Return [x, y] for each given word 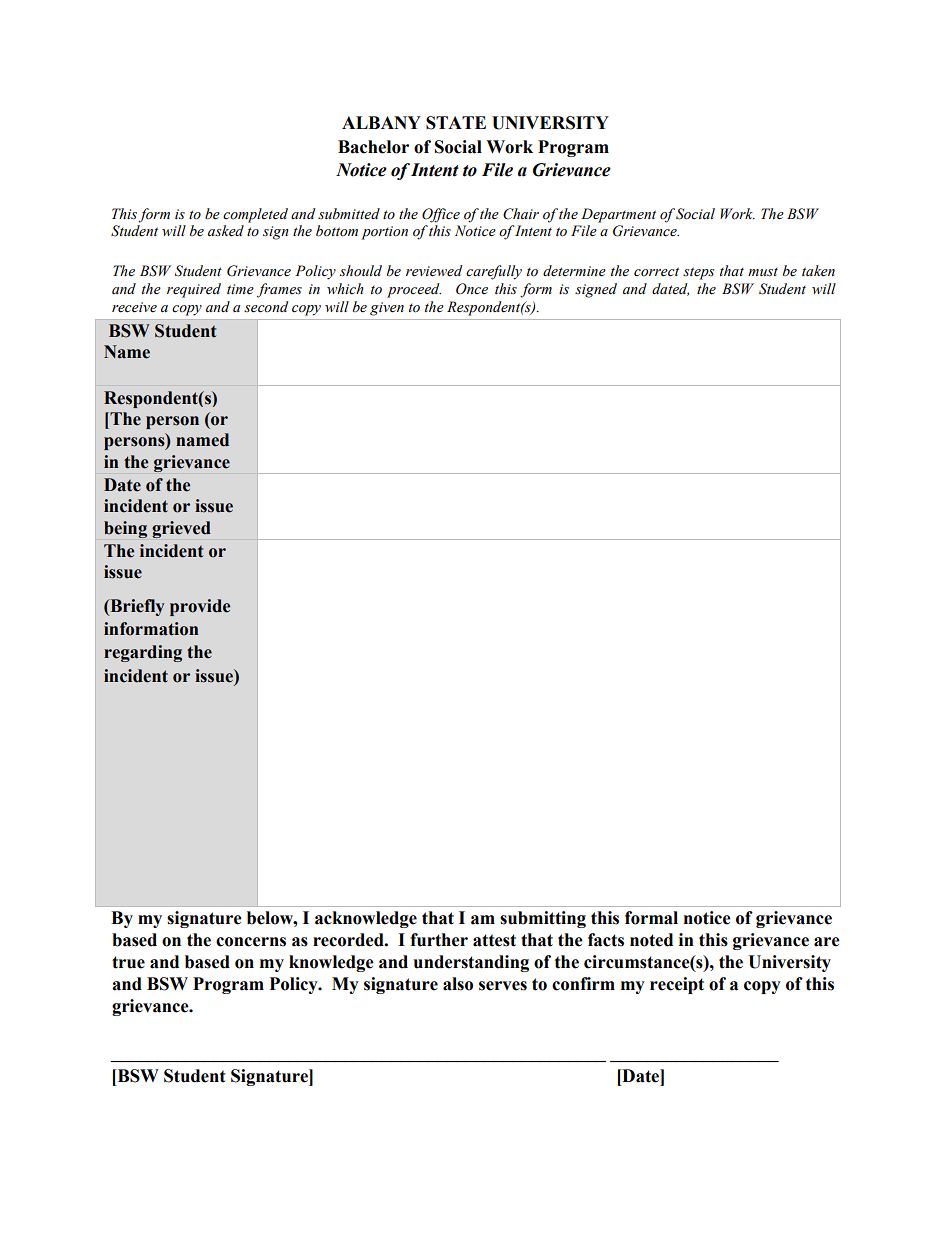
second [266, 307]
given [387, 309]
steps [698, 273]
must [763, 272]
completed [255, 215]
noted [651, 940]
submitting [543, 919]
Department [618, 215]
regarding [143, 653]
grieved [181, 529]
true [128, 962]
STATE [456, 123]
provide [200, 607]
